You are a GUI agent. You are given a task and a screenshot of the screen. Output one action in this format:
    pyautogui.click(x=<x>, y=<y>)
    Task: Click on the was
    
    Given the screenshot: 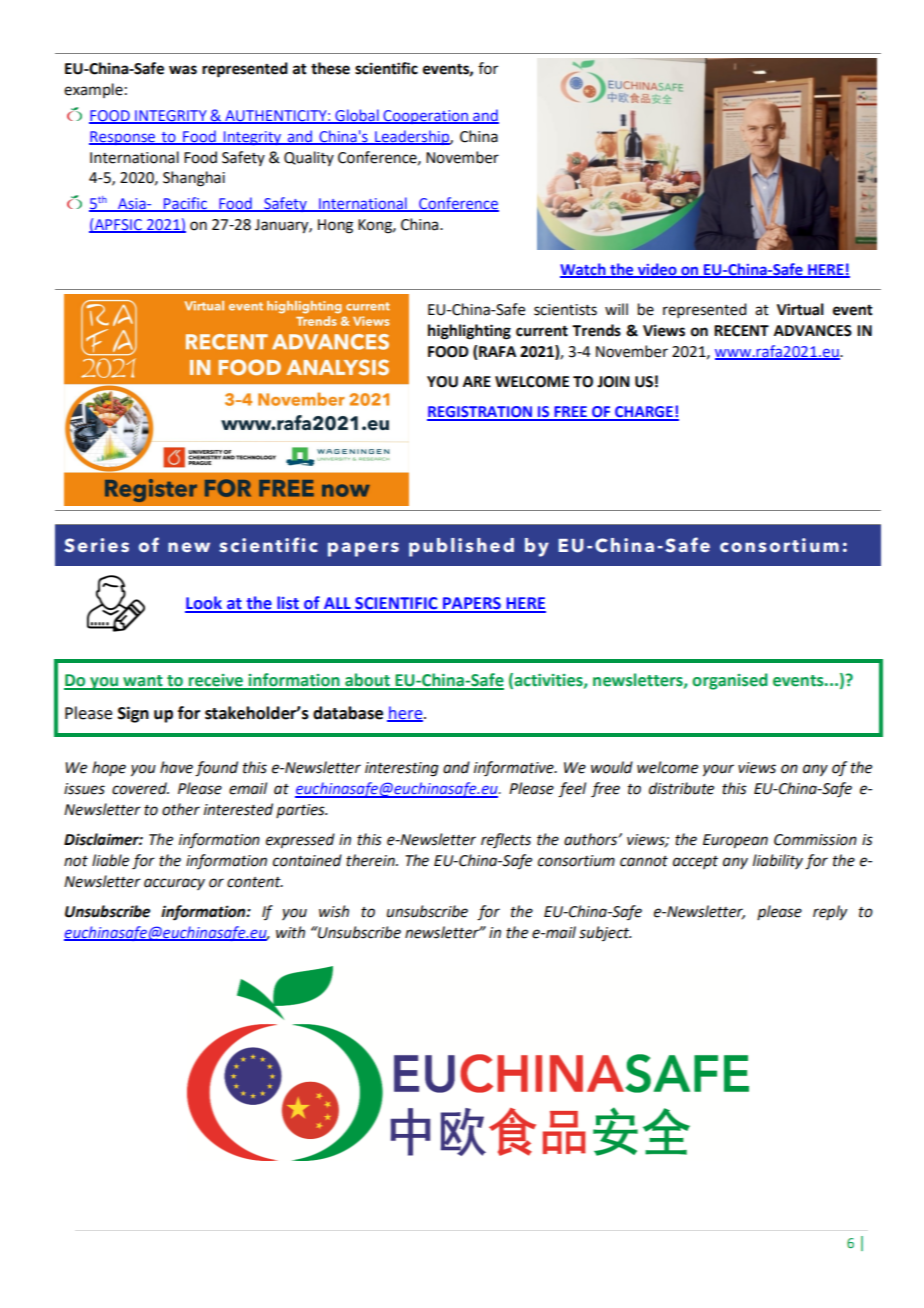 What is the action you would take?
    pyautogui.click(x=183, y=70)
